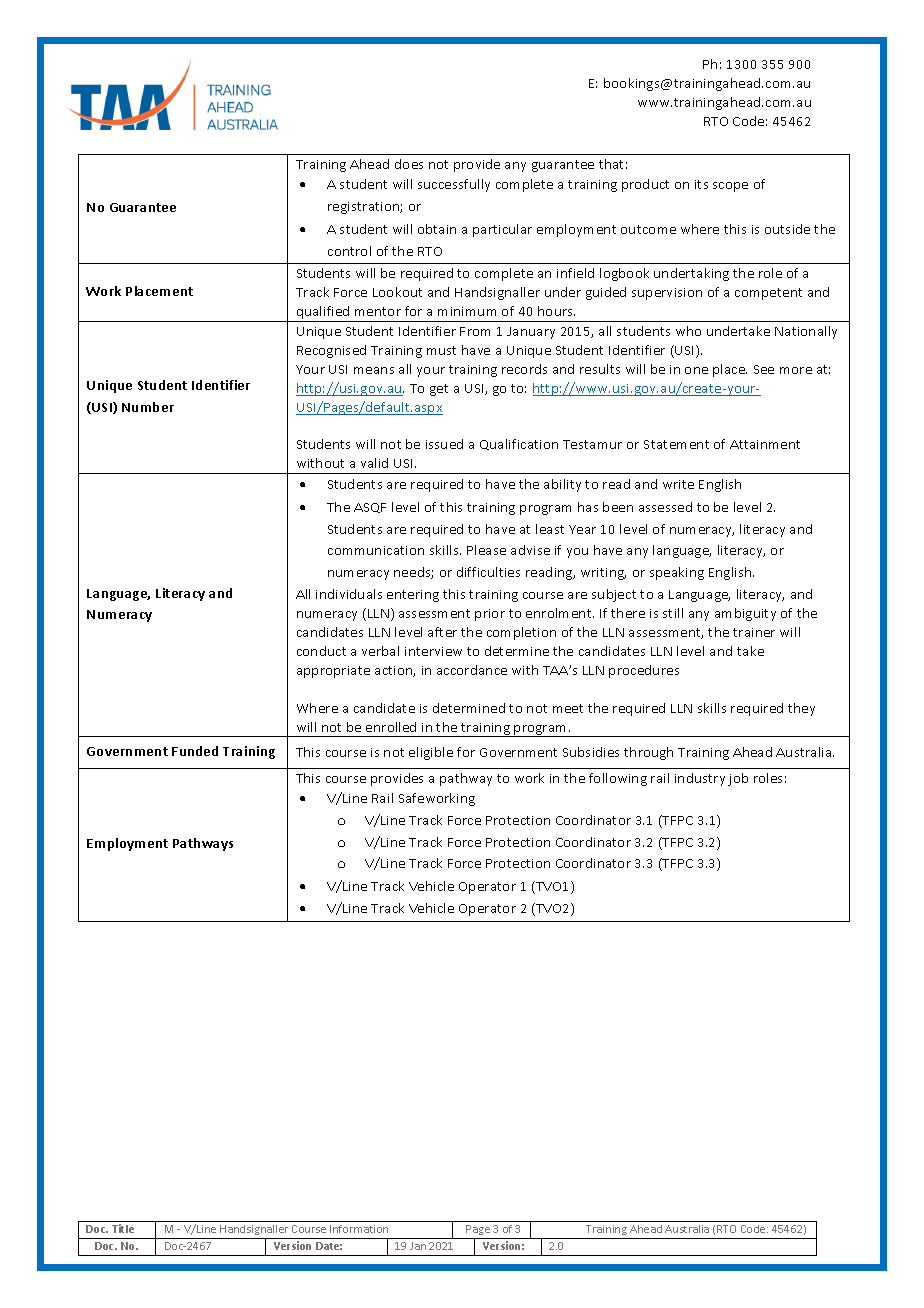  Describe the element at coordinates (765, 444) in the page. I see `Attainment` at that location.
